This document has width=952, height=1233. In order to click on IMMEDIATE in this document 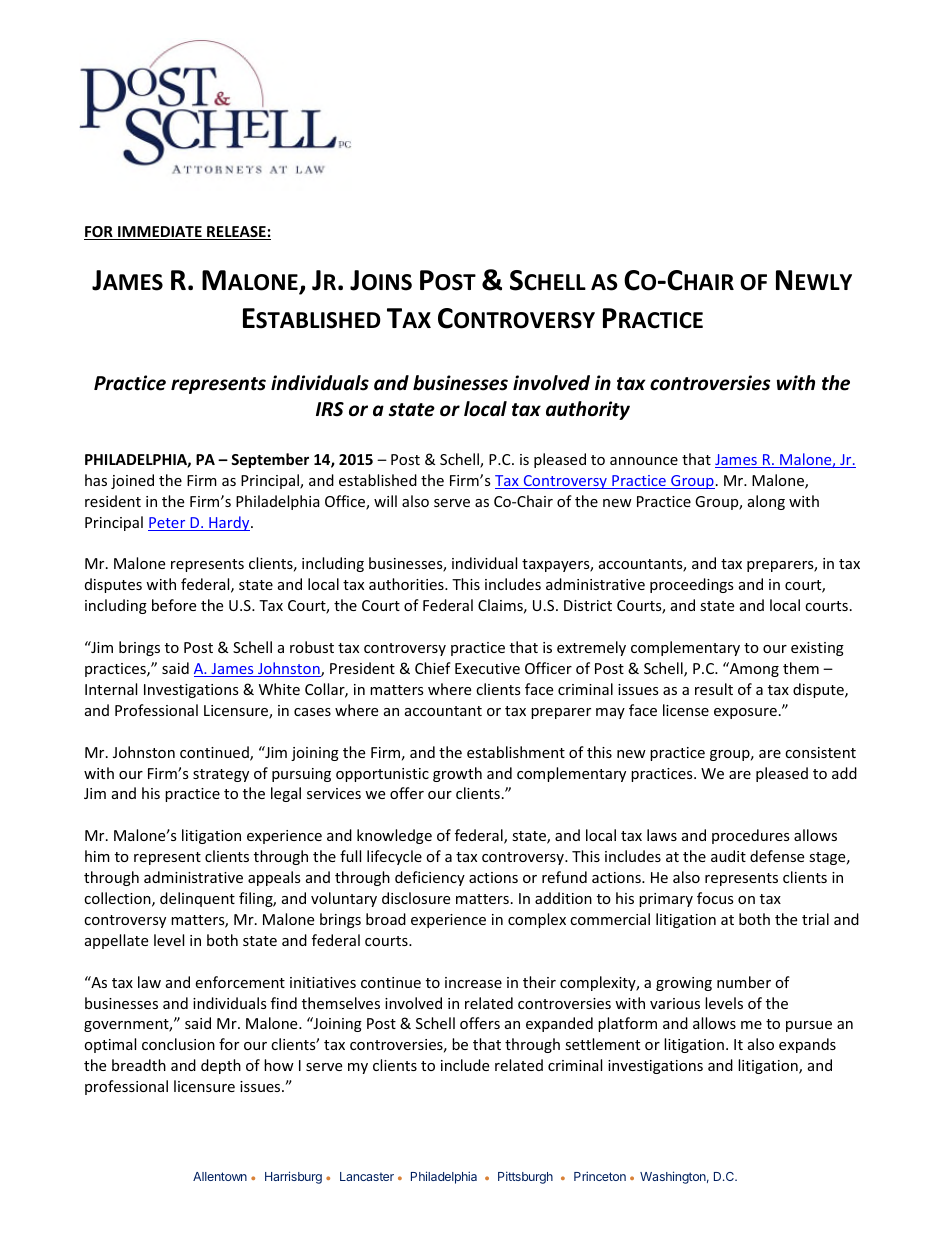, I will do `click(160, 233)`.
